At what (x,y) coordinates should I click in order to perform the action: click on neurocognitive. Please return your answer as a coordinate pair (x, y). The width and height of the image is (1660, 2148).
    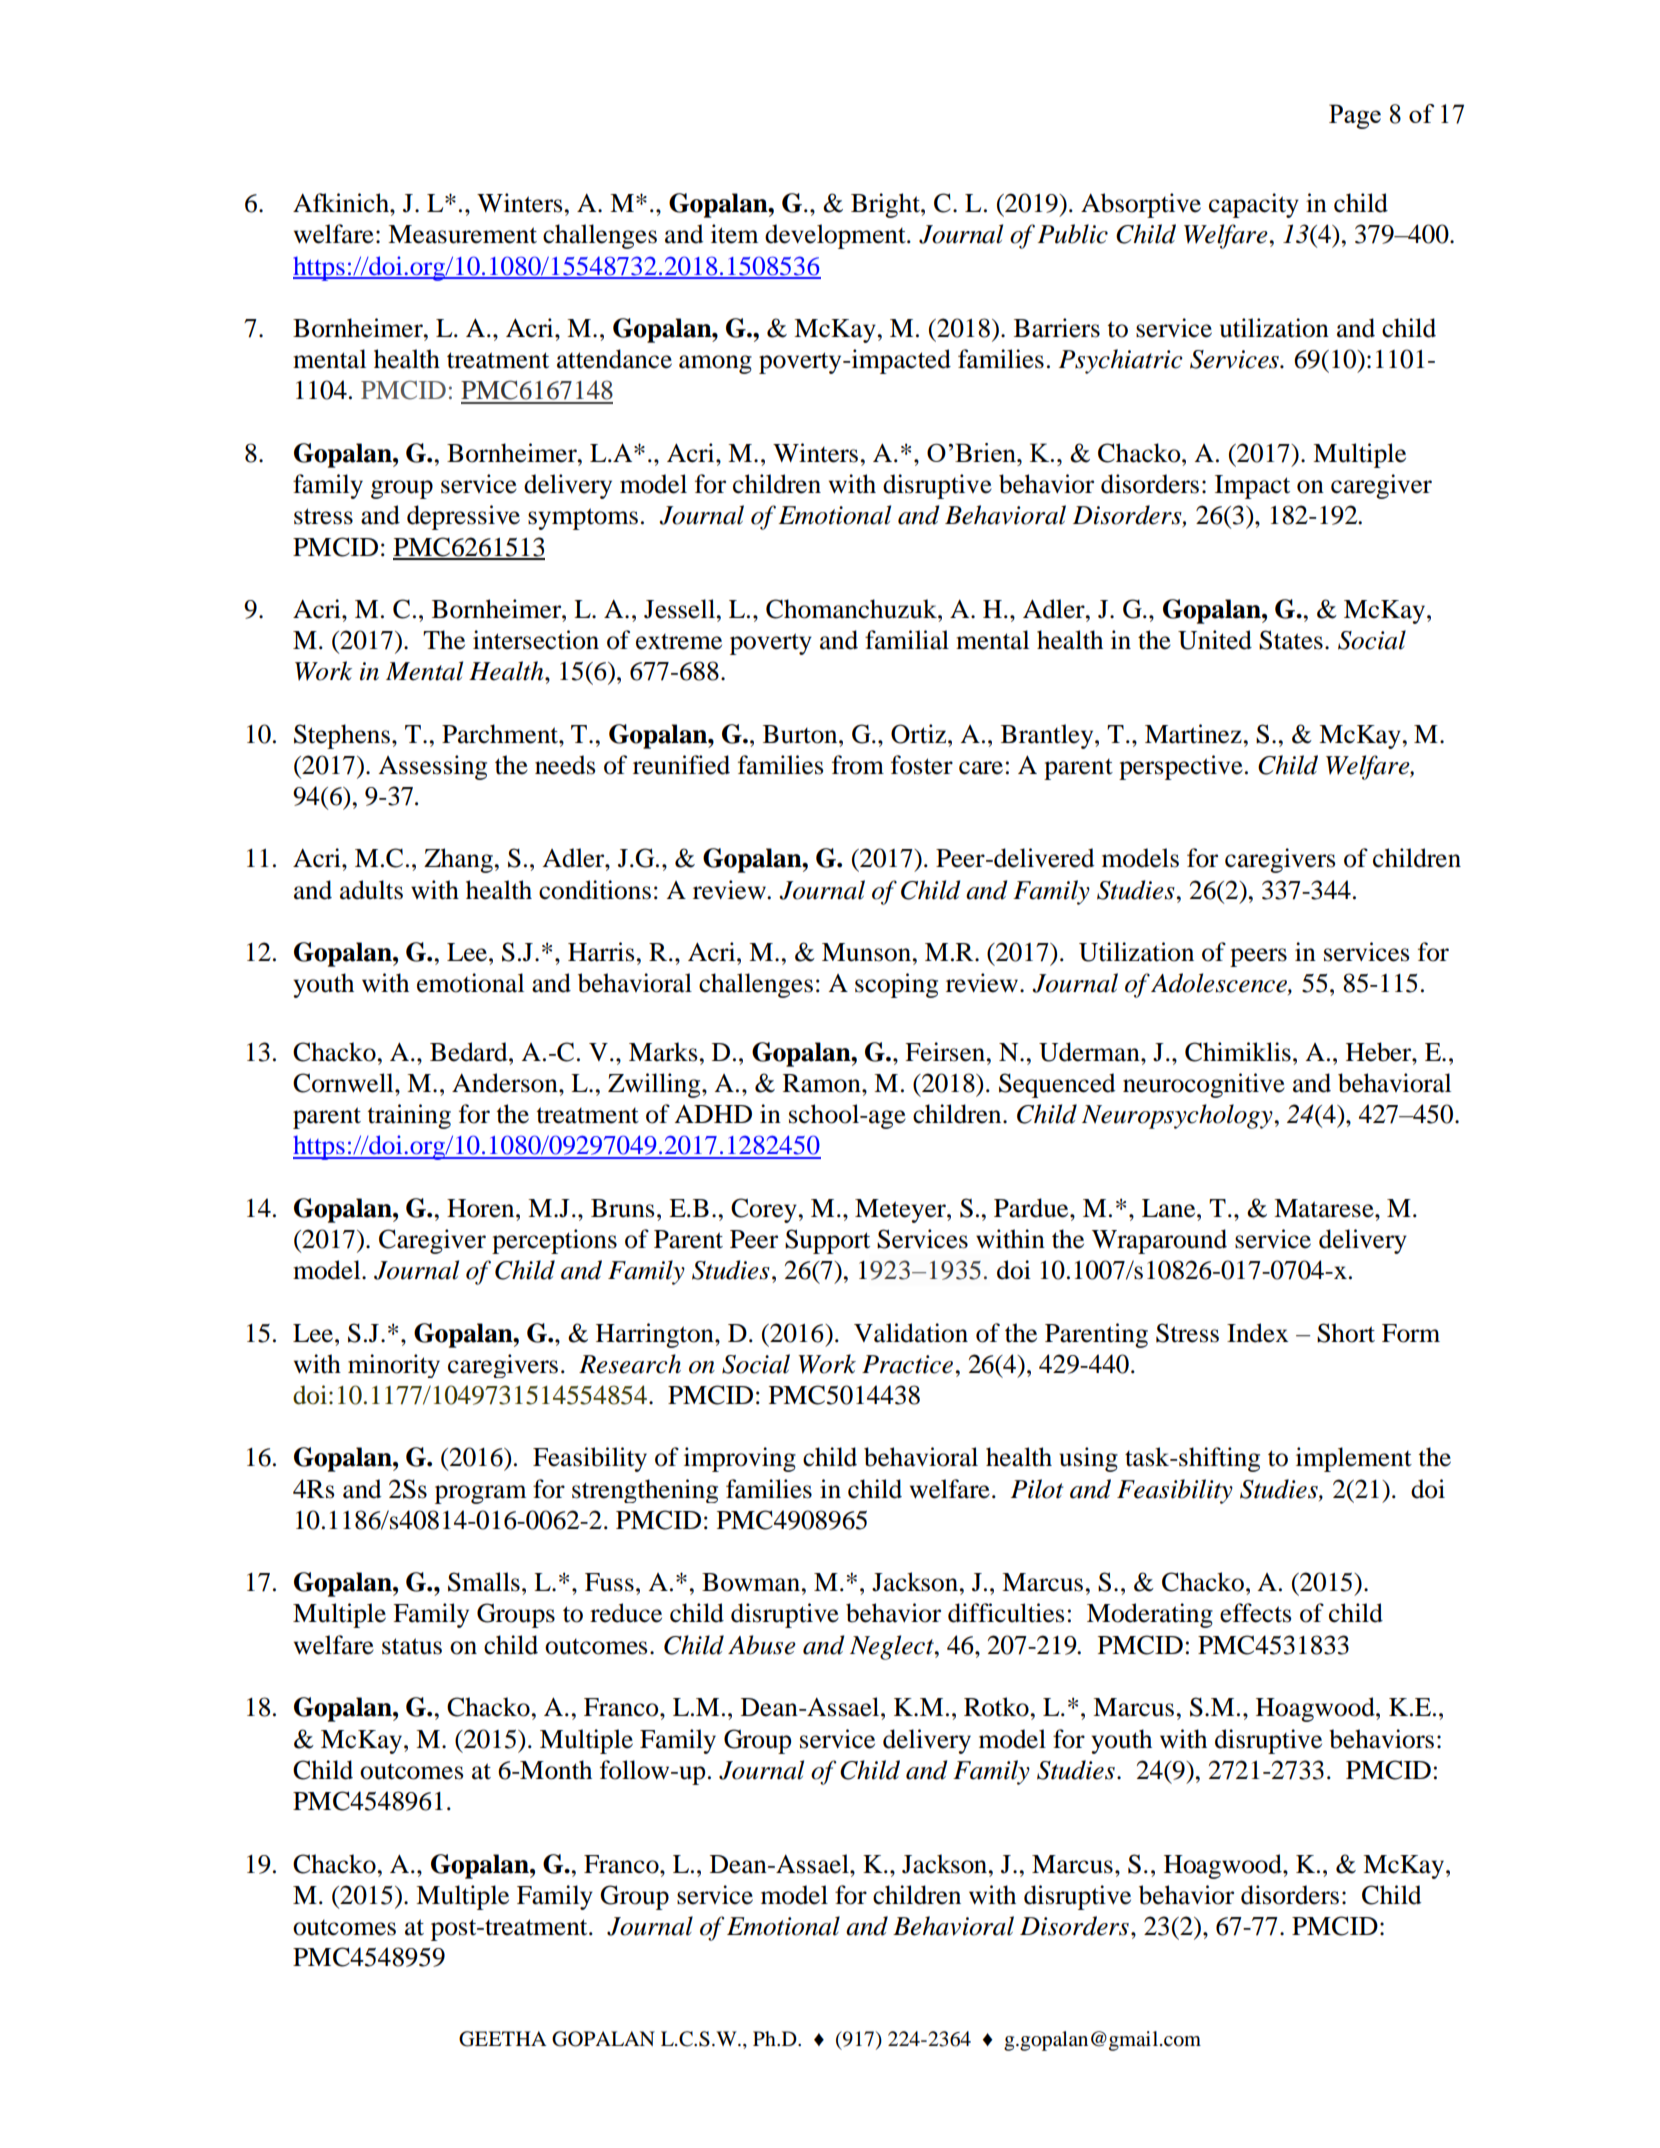
    Looking at the image, I should click on (1204, 1085).
